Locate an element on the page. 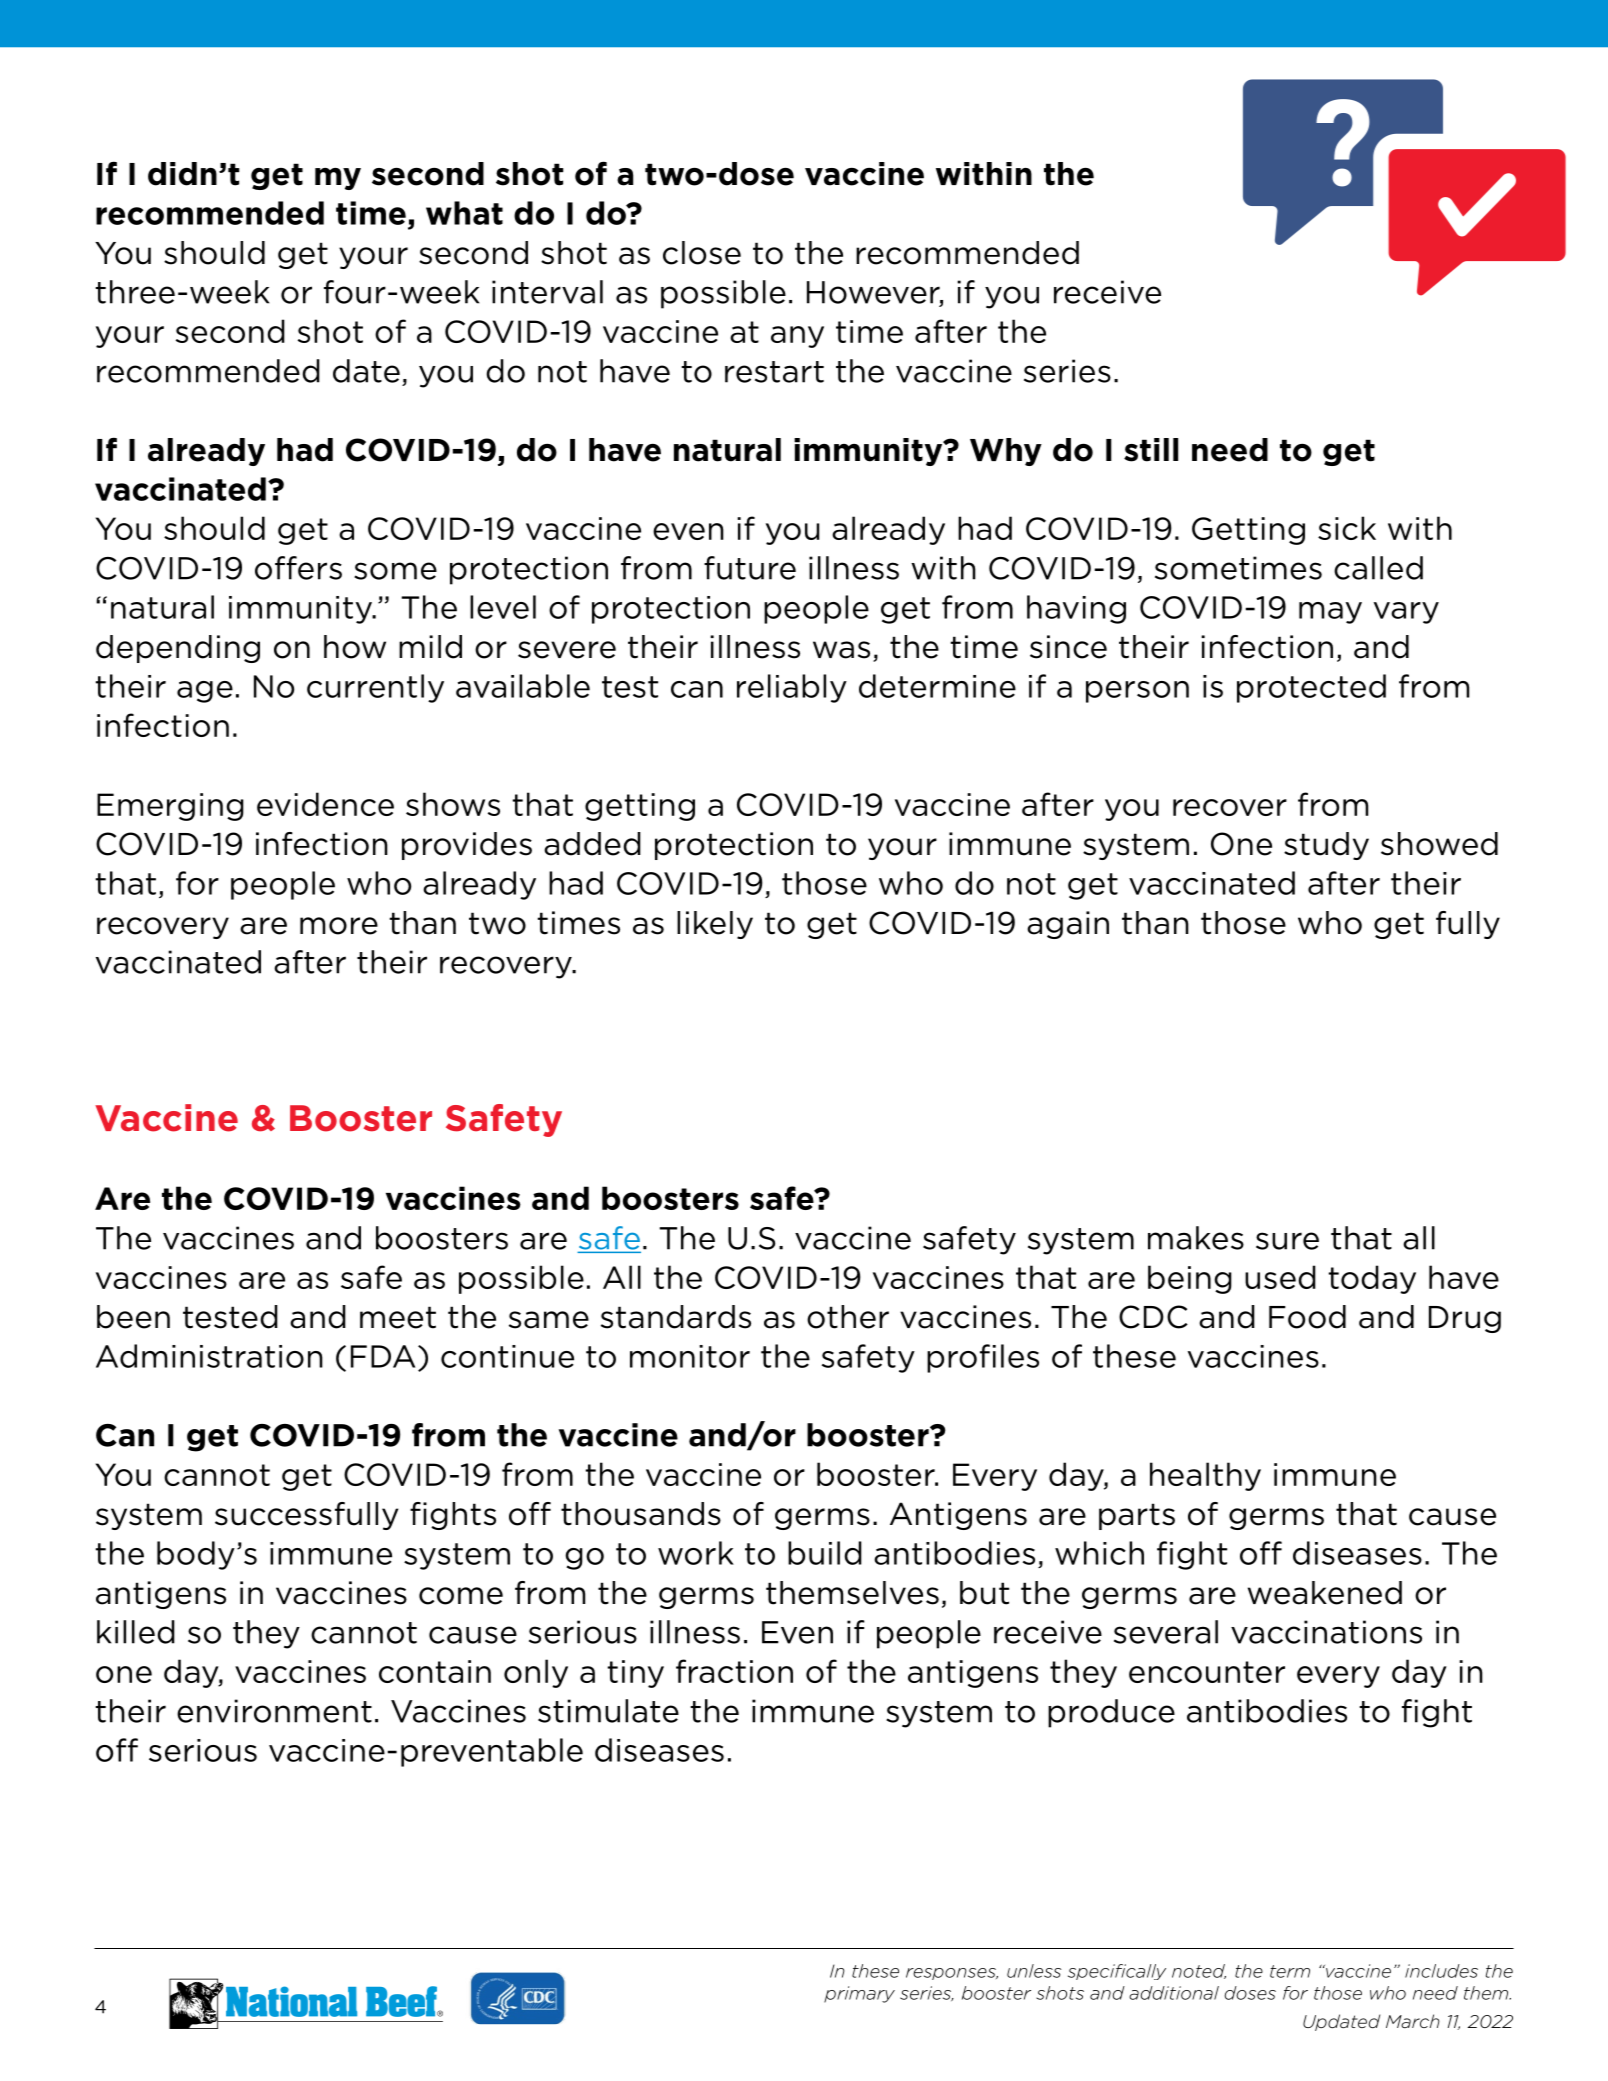 The width and height of the image is (1608, 2081). sure is located at coordinates (1287, 1241).
